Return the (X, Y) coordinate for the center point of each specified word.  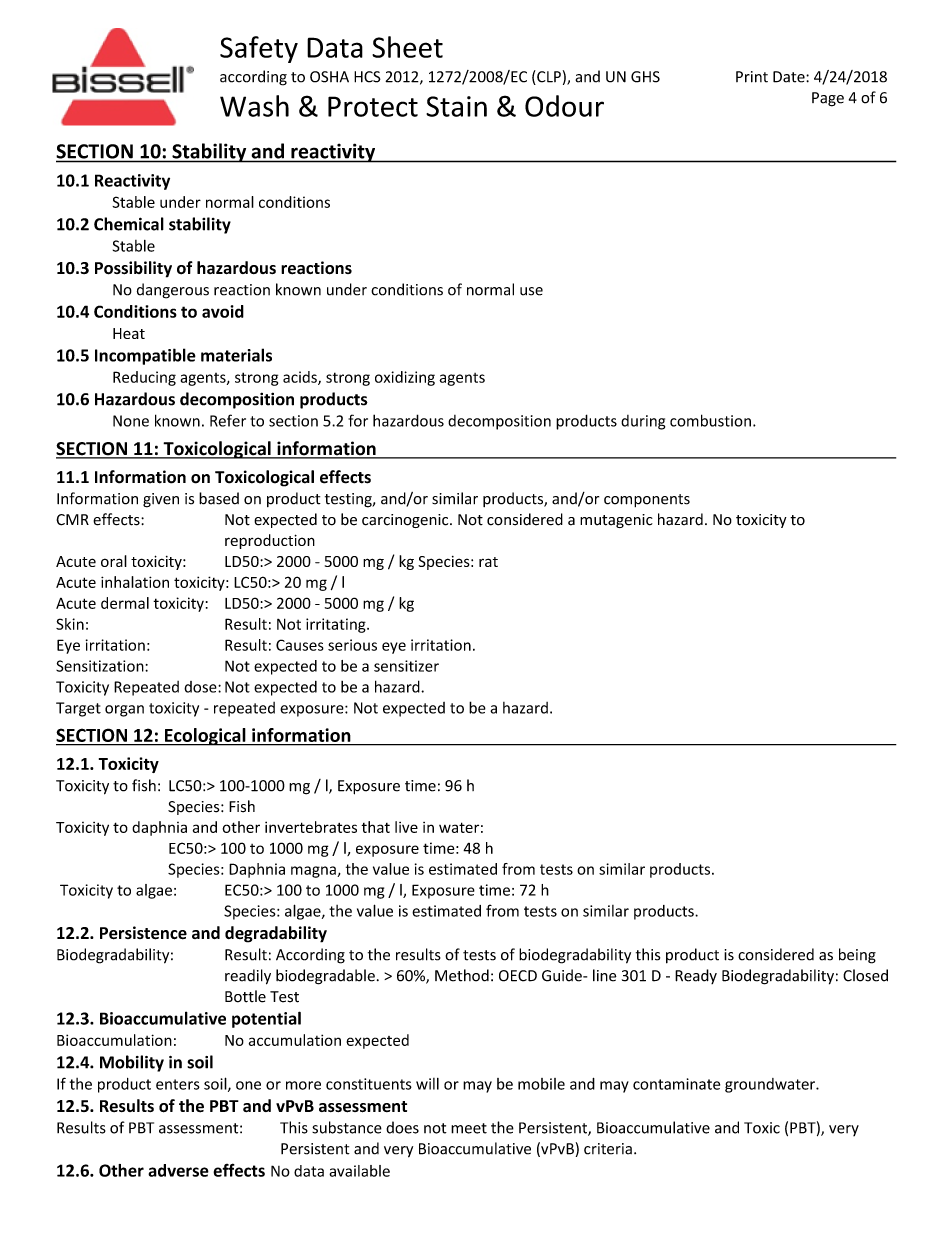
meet (469, 1128)
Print (752, 77)
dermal (125, 603)
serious (352, 645)
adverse (178, 1170)
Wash (254, 106)
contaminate (676, 1084)
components (647, 500)
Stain (456, 106)
